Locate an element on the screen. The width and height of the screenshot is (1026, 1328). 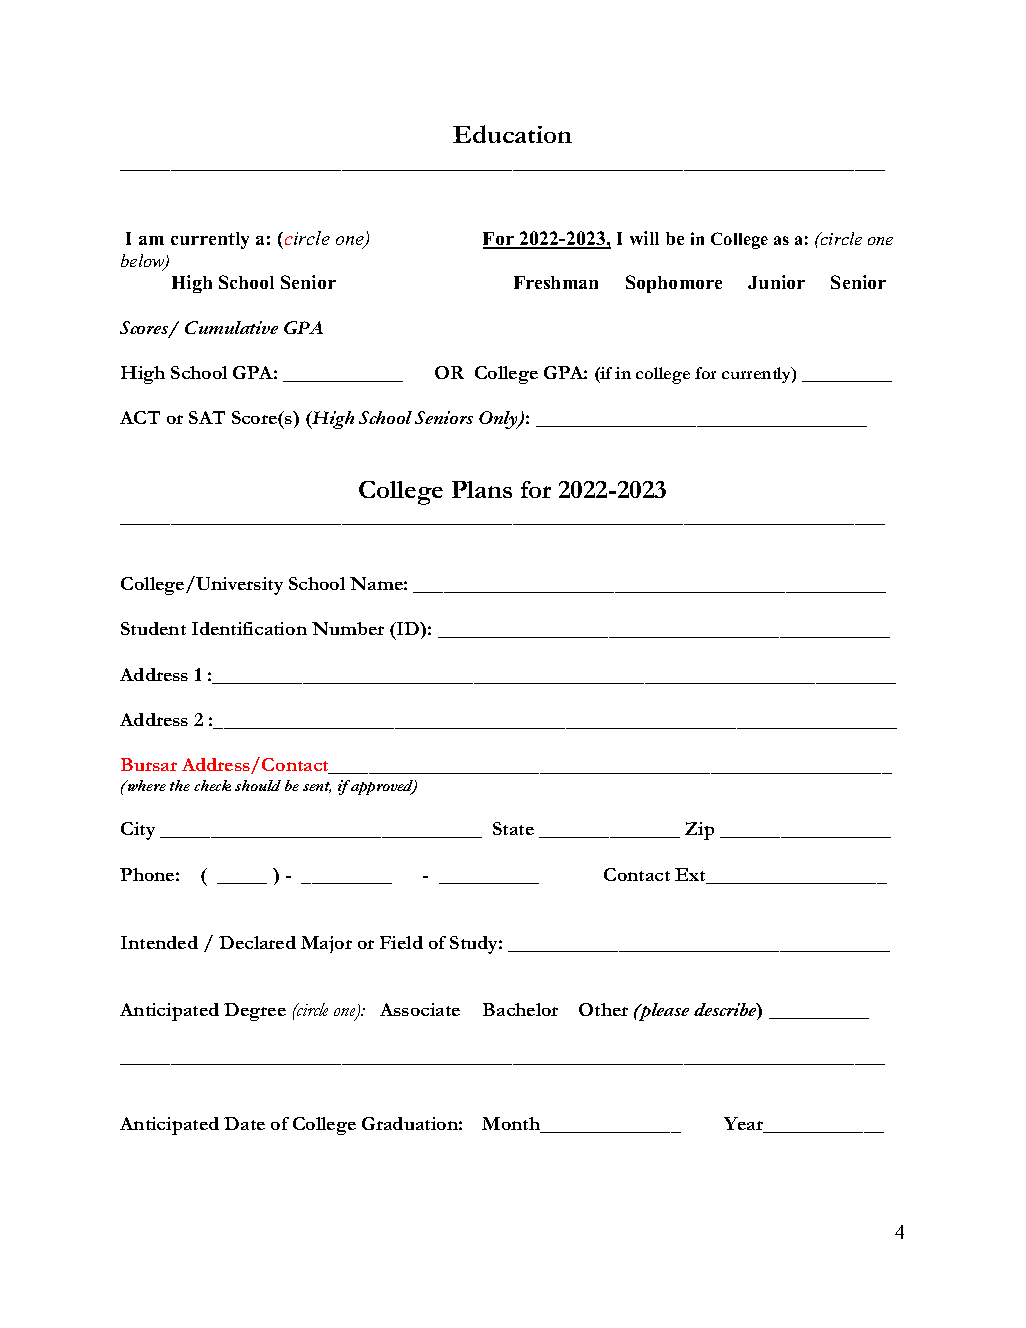
Only is located at coordinates (499, 420).
